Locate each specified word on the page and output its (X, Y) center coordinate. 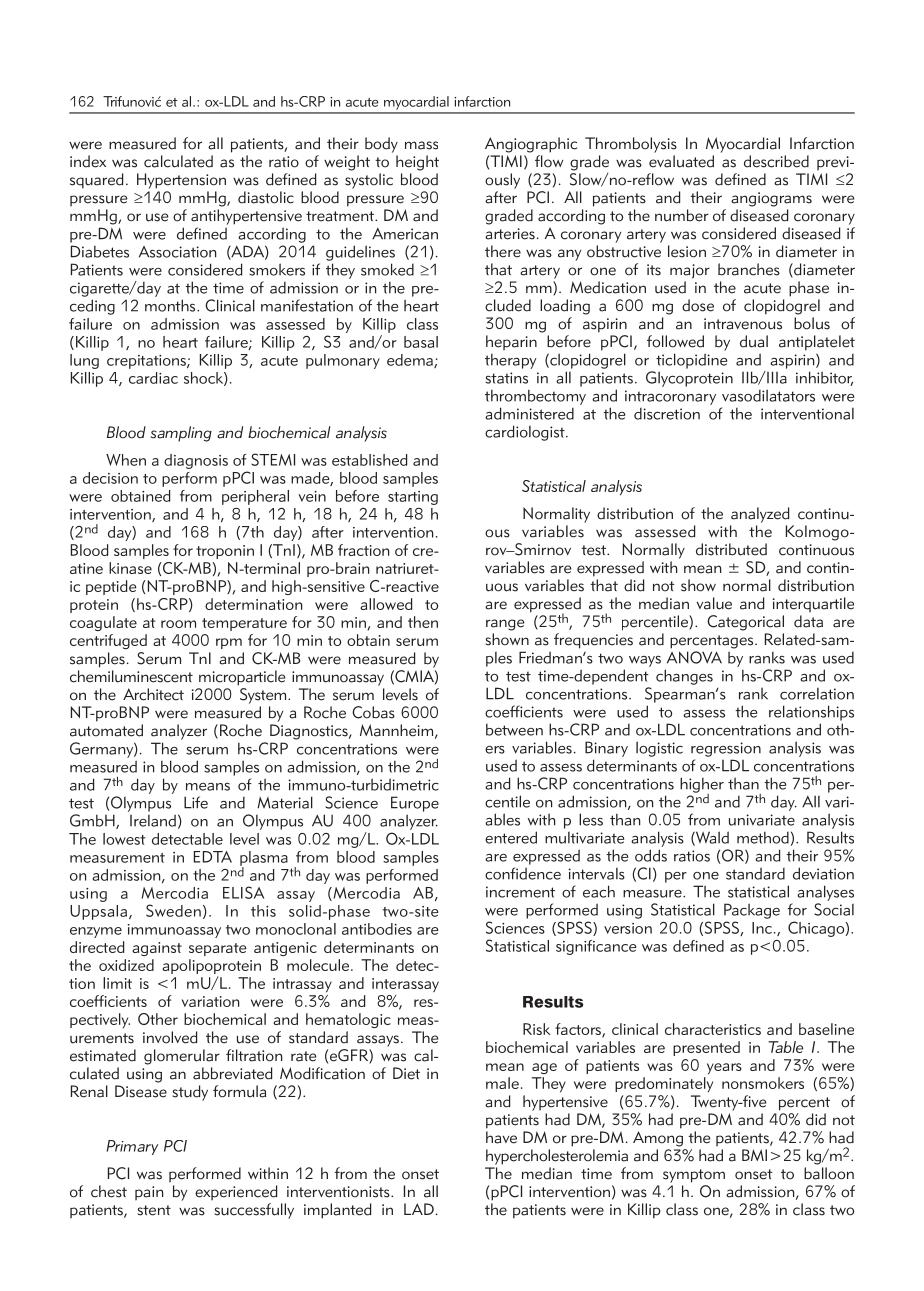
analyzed (760, 515)
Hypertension (181, 181)
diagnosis (196, 461)
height (417, 163)
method (763, 838)
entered (511, 837)
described (776, 161)
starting (413, 498)
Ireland (153, 820)
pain (149, 1193)
